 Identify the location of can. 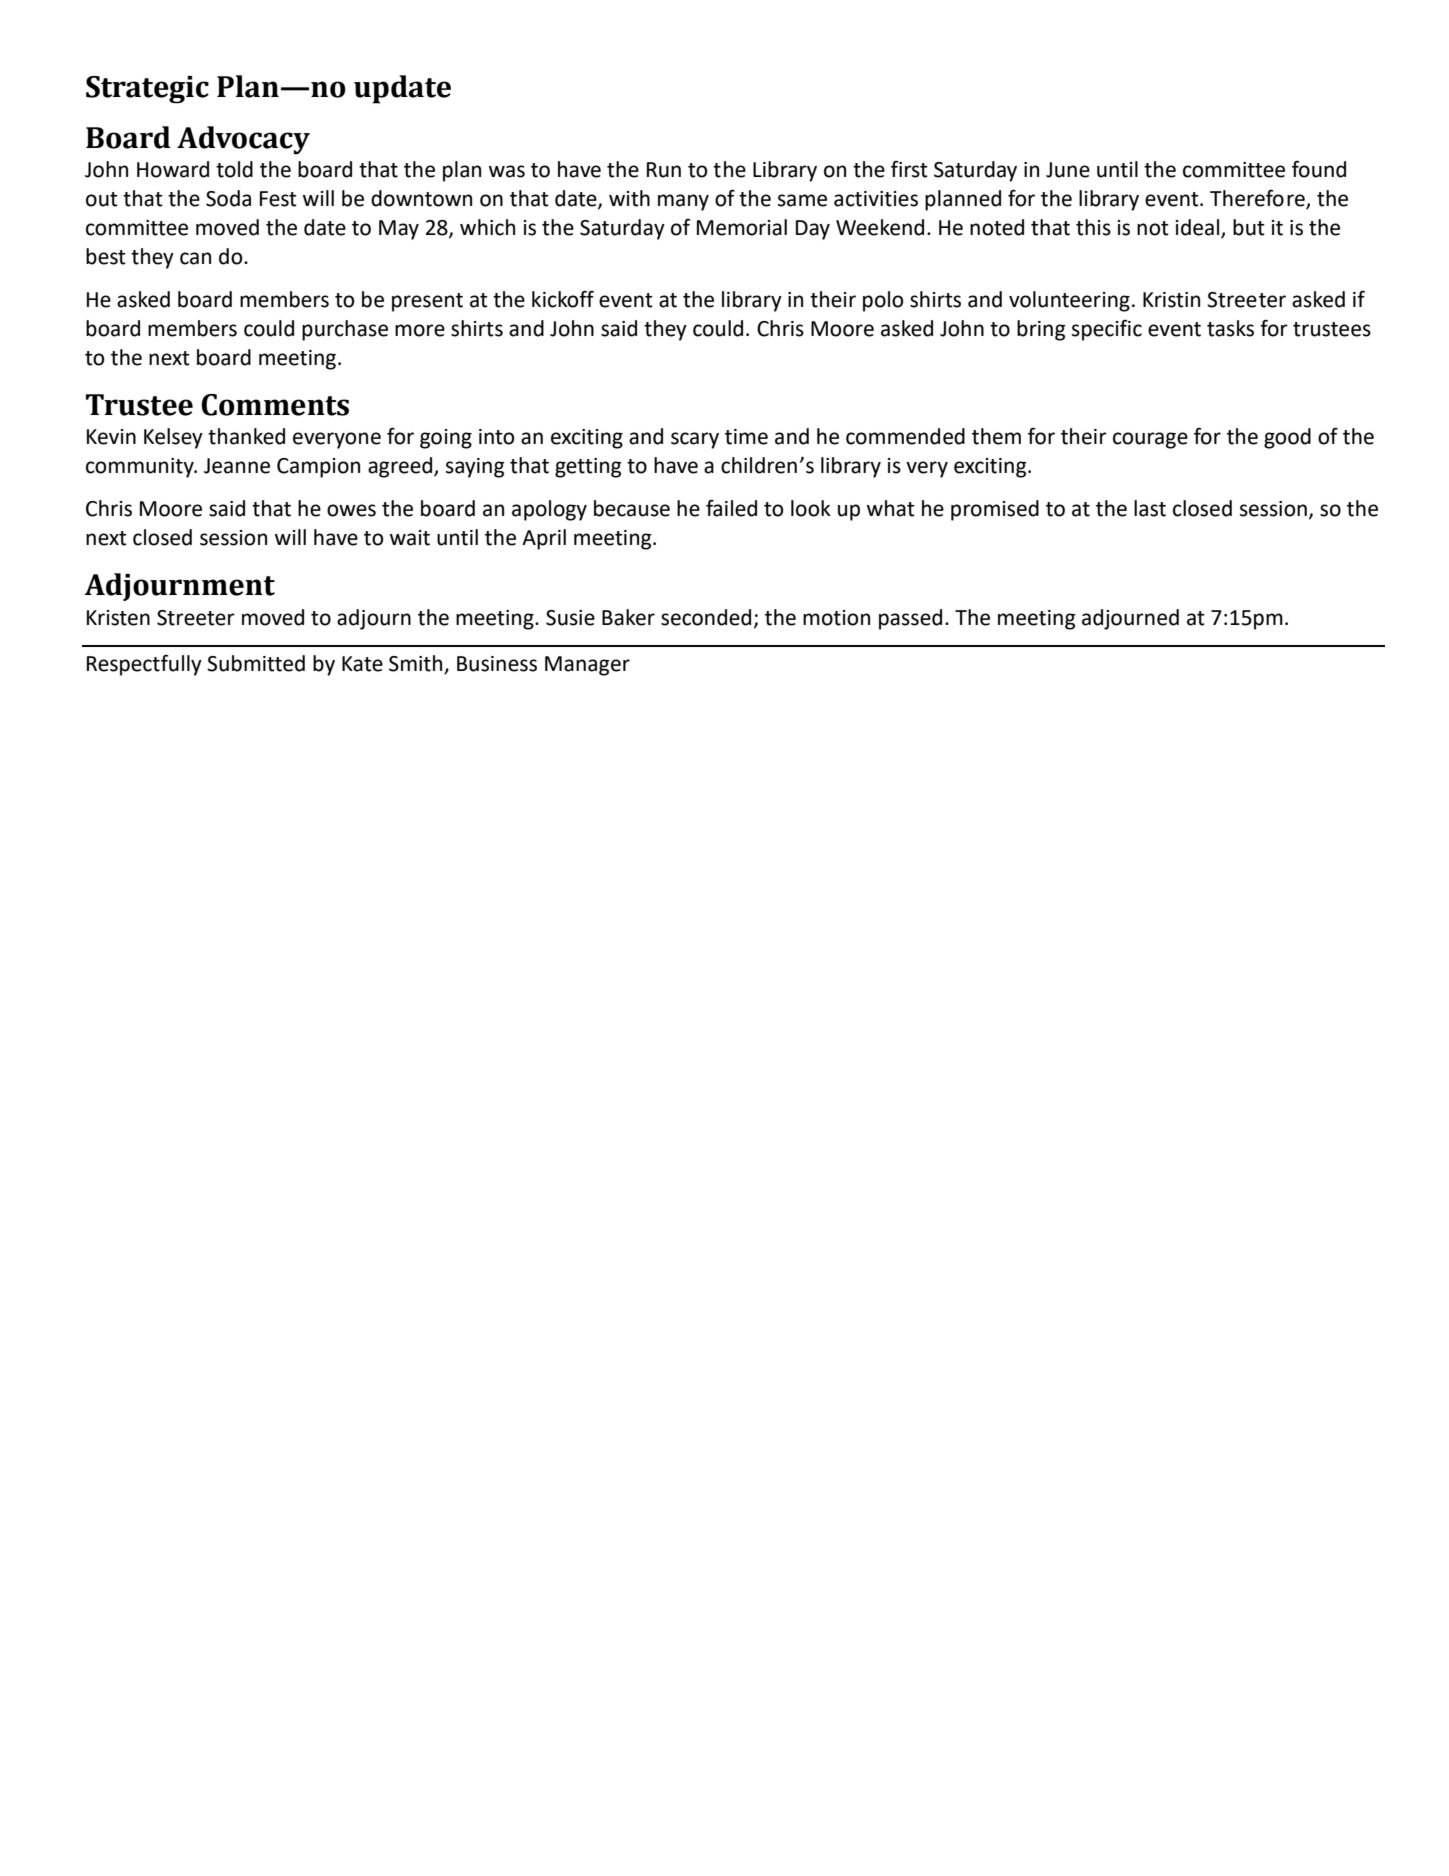
(195, 258).
